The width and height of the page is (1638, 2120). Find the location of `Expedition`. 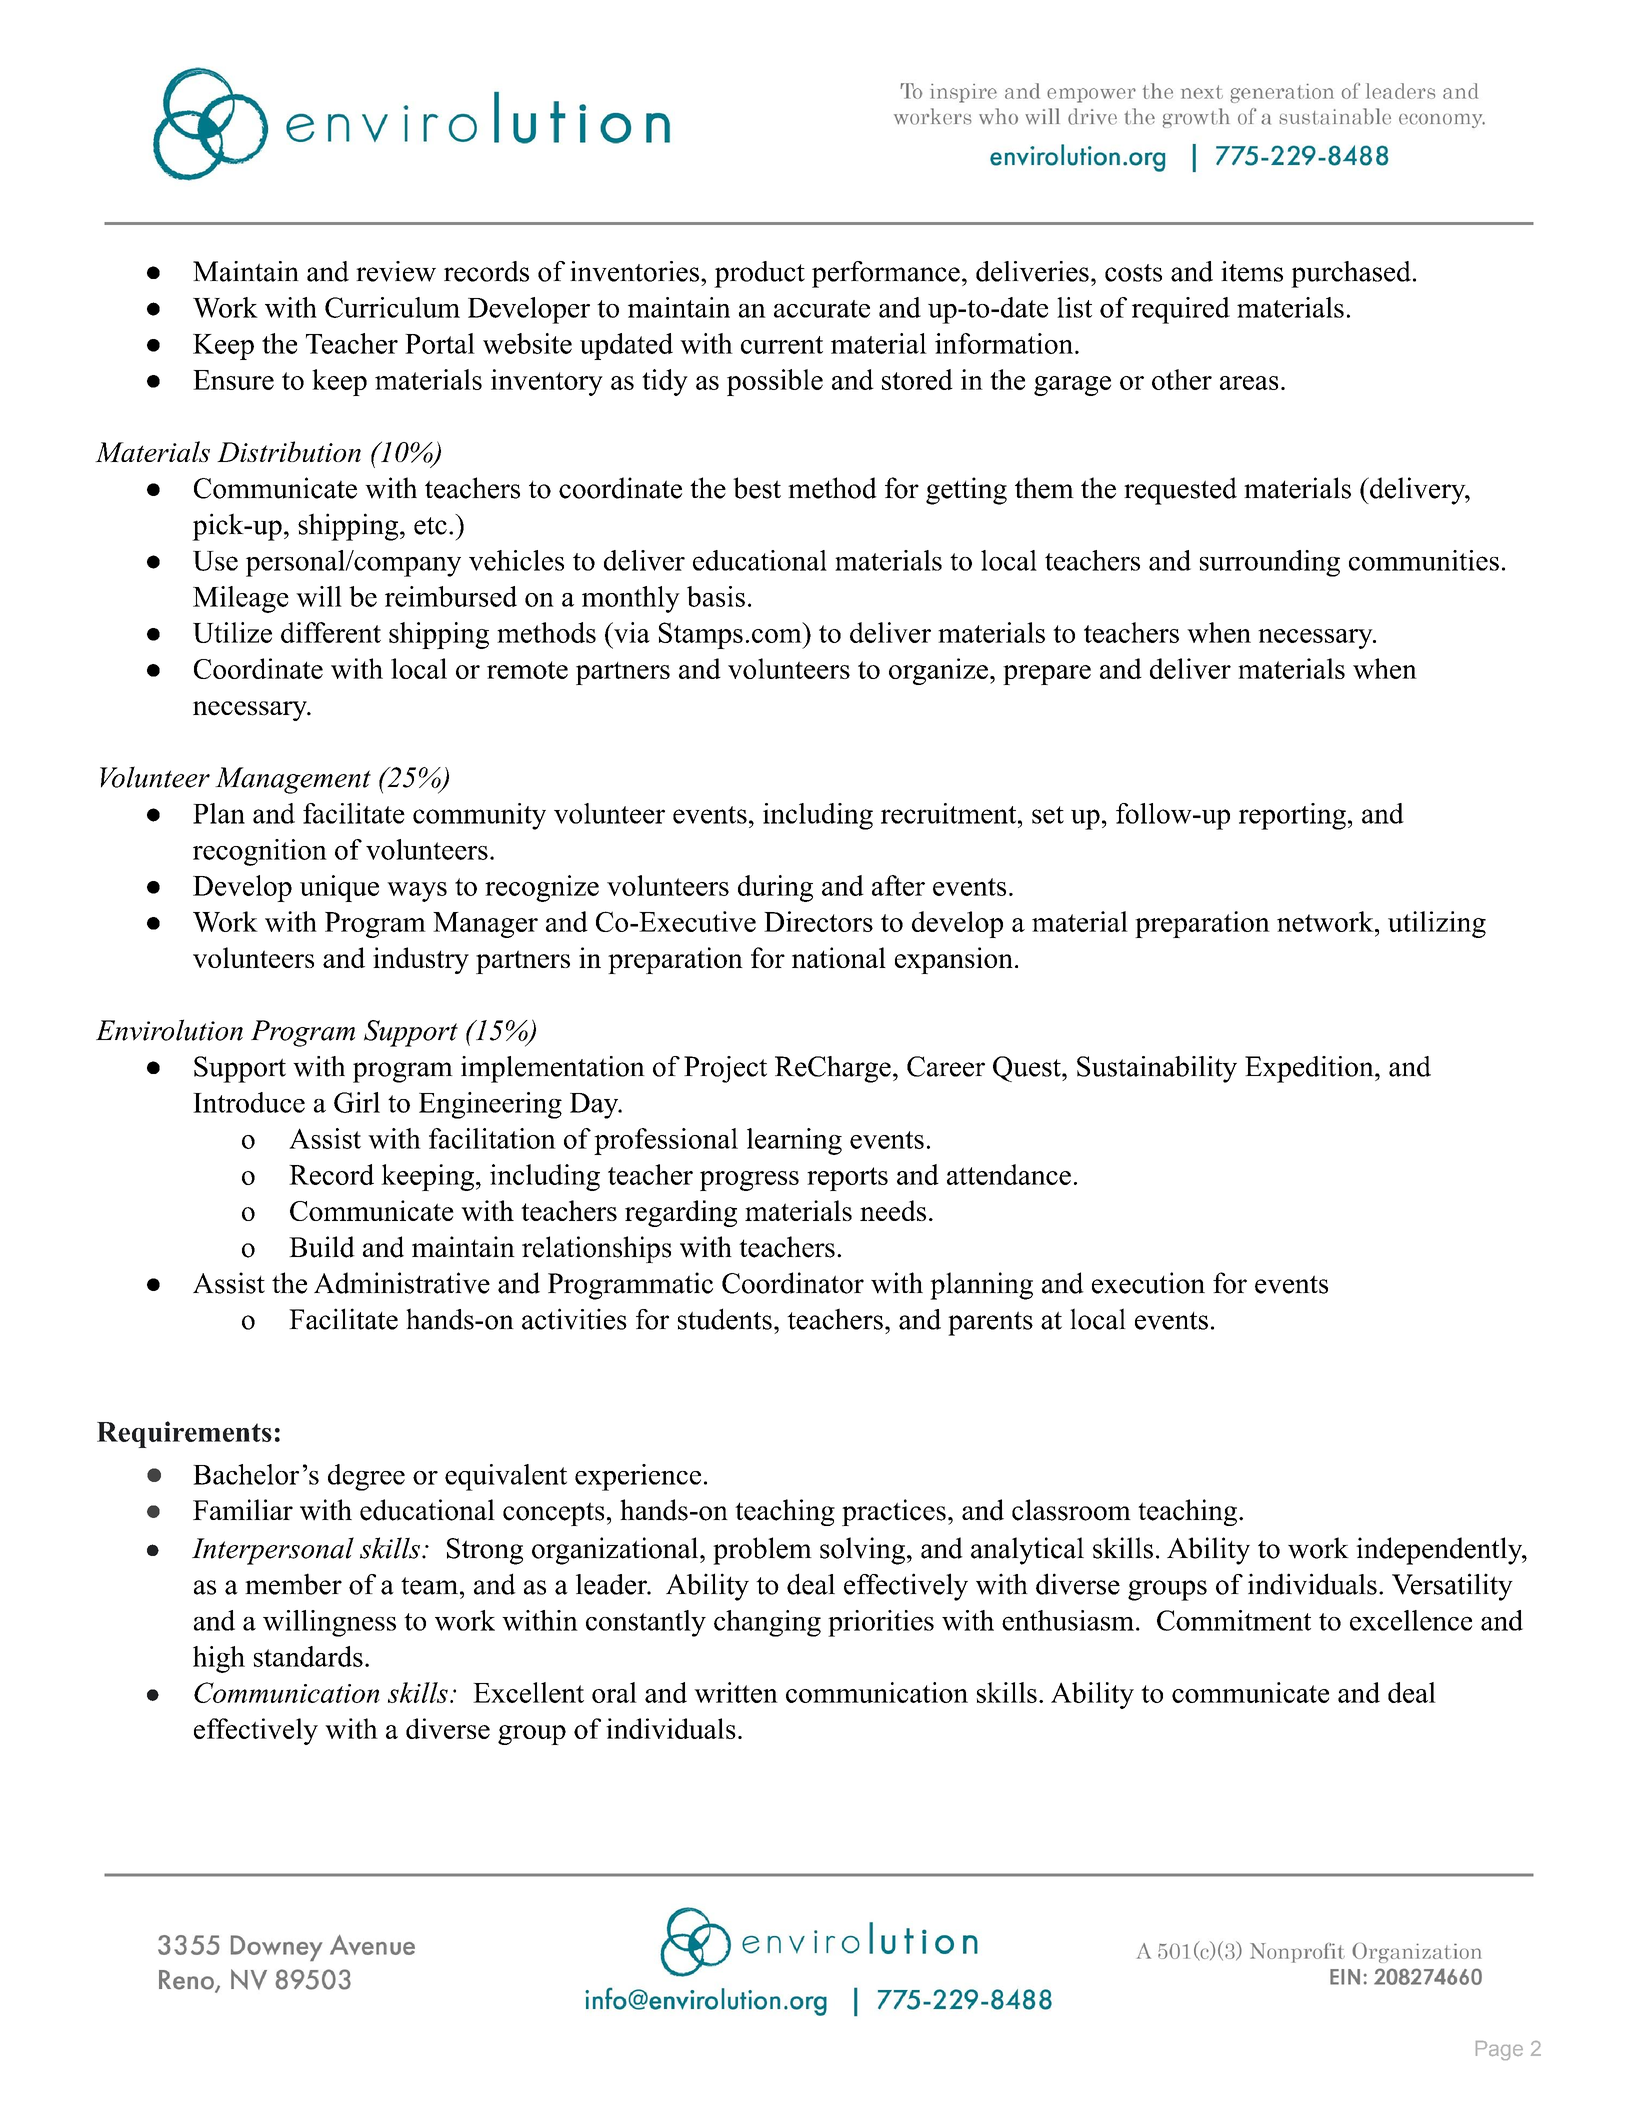

Expedition is located at coordinates (1310, 1069).
